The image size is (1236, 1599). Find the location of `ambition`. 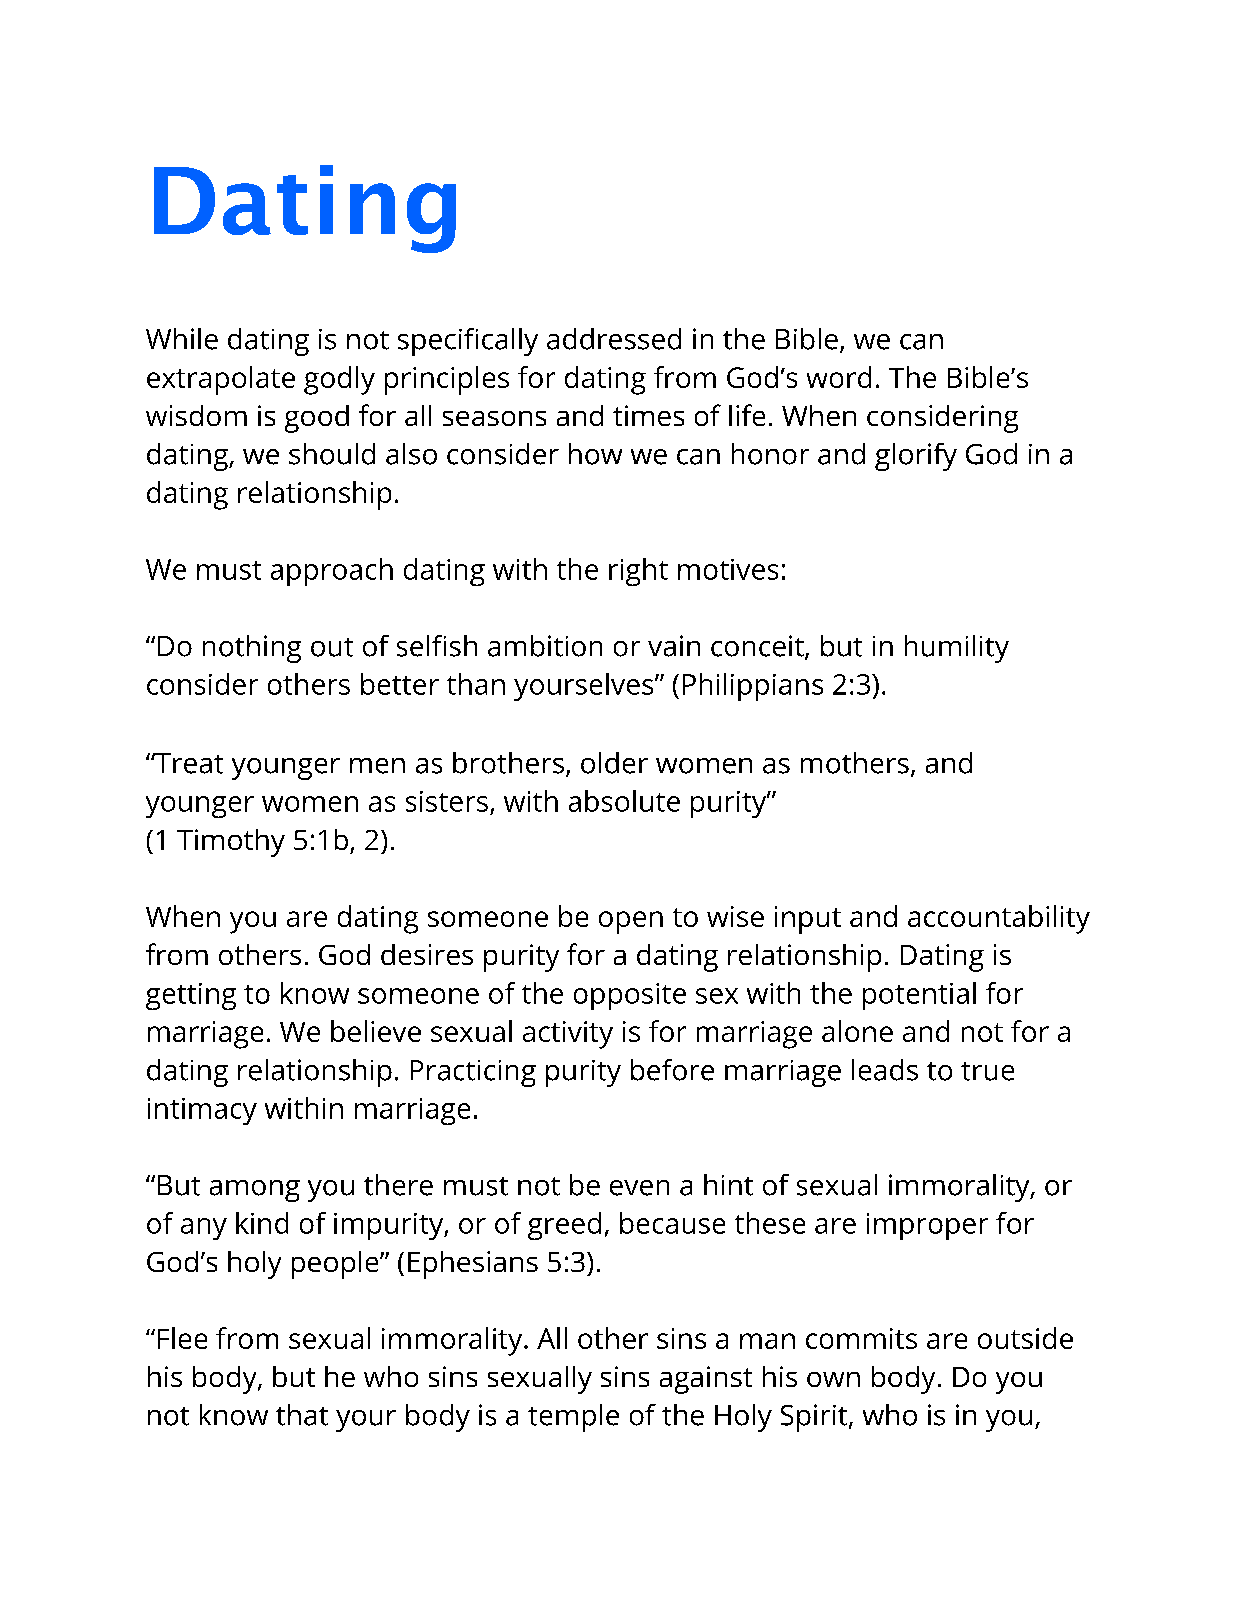

ambition is located at coordinates (545, 646).
